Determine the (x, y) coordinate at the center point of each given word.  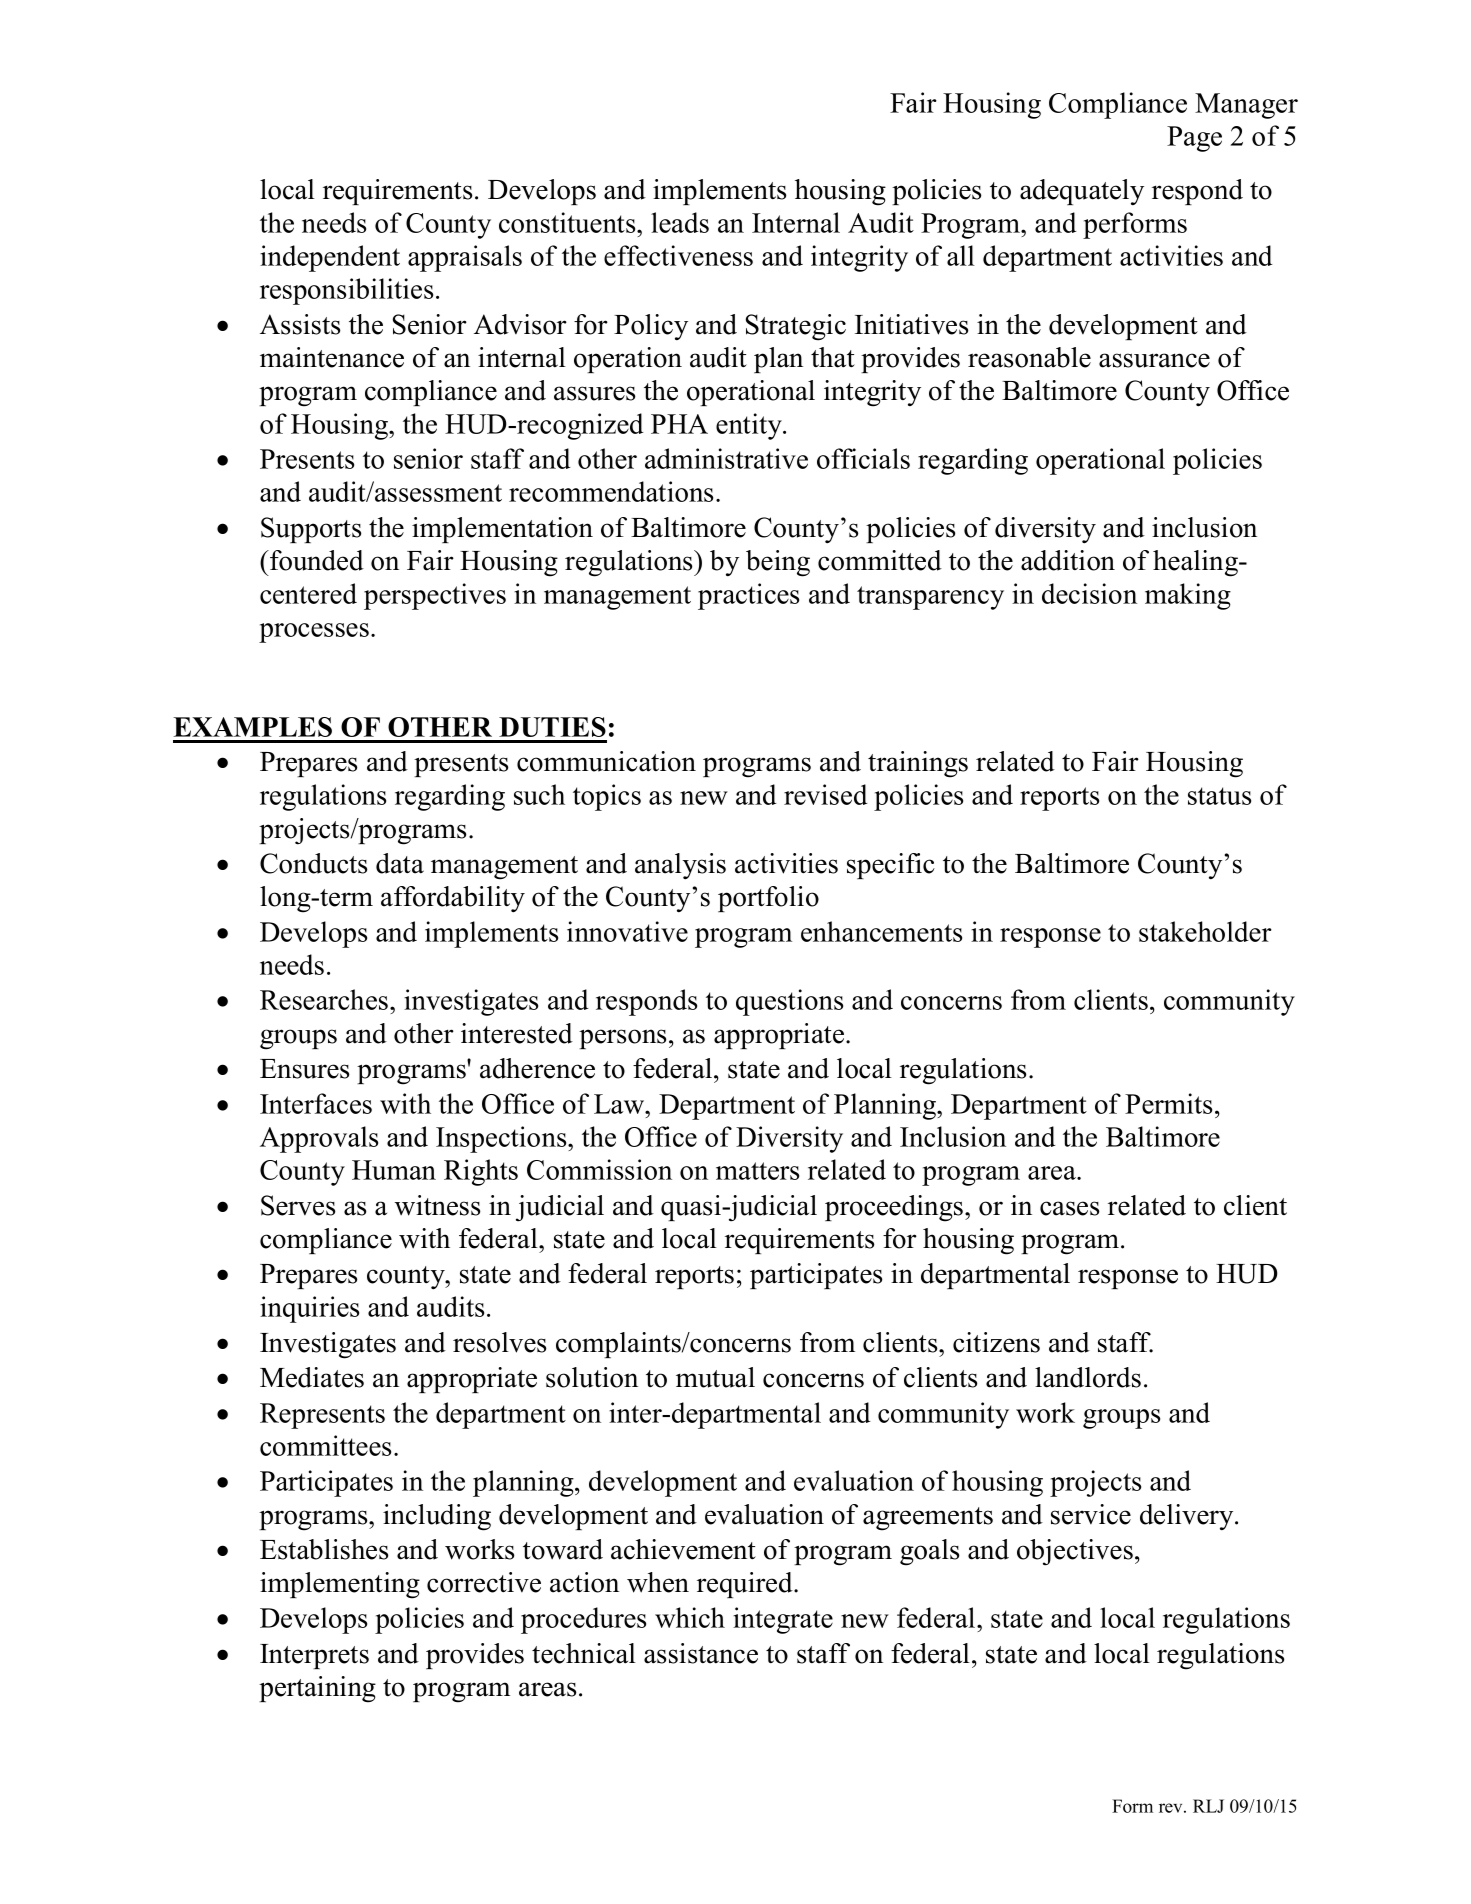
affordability (453, 899)
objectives (1075, 1552)
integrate (783, 1620)
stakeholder (1205, 931)
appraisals (465, 258)
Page (1194, 139)
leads (680, 222)
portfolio (768, 899)
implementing (340, 1585)
